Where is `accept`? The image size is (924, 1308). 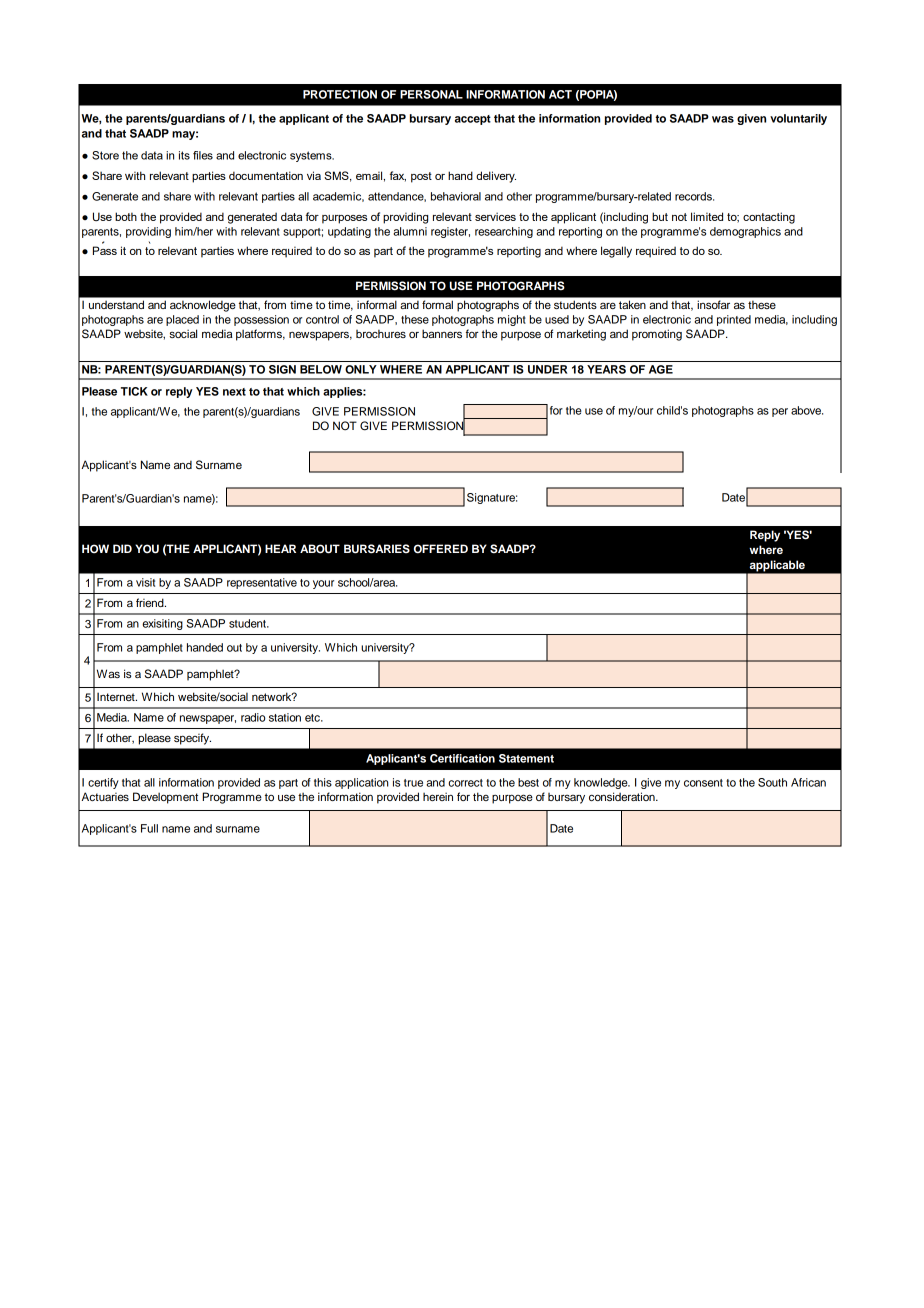 accept is located at coordinates (473, 120).
